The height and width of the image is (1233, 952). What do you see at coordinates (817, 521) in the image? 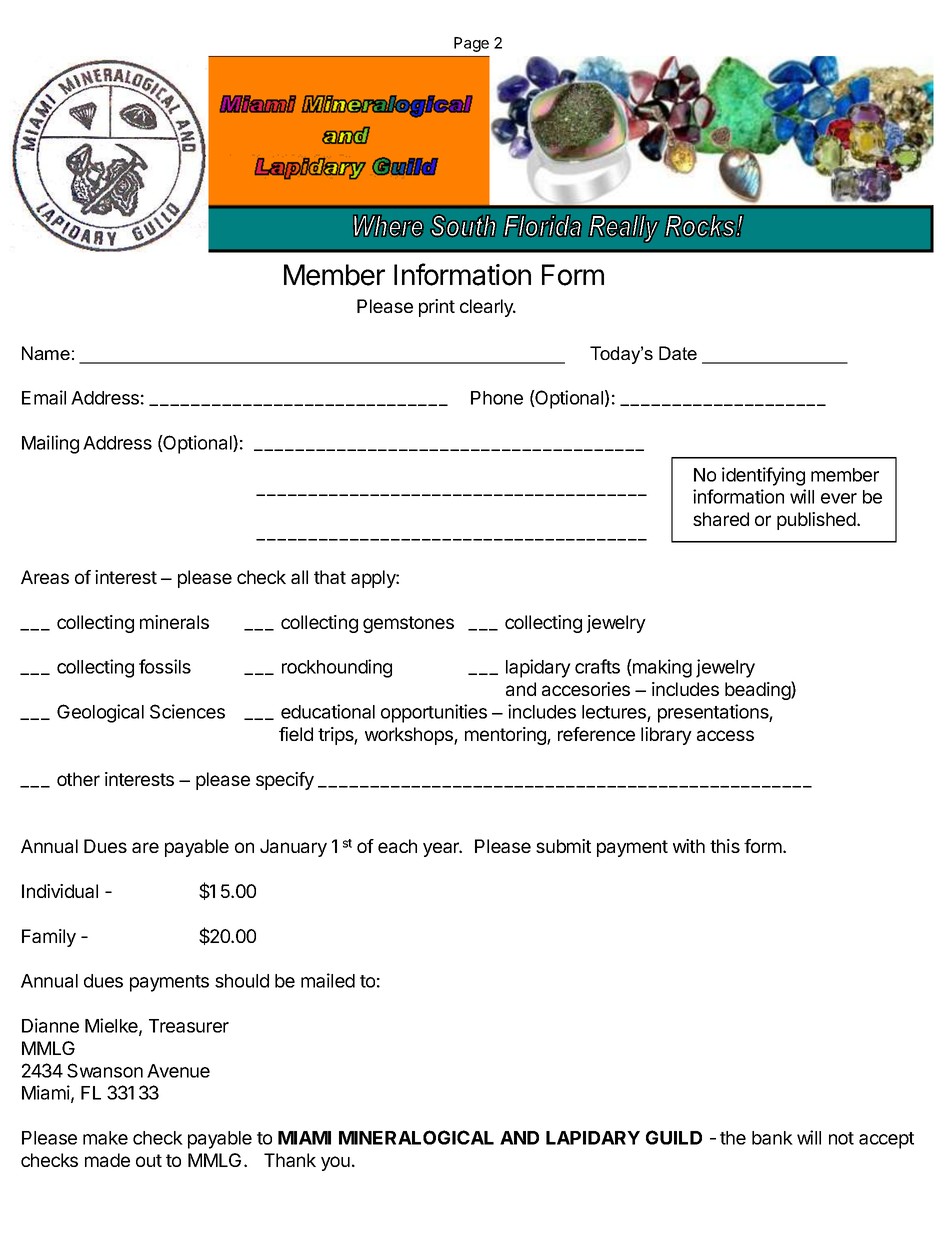
I see `published` at bounding box center [817, 521].
